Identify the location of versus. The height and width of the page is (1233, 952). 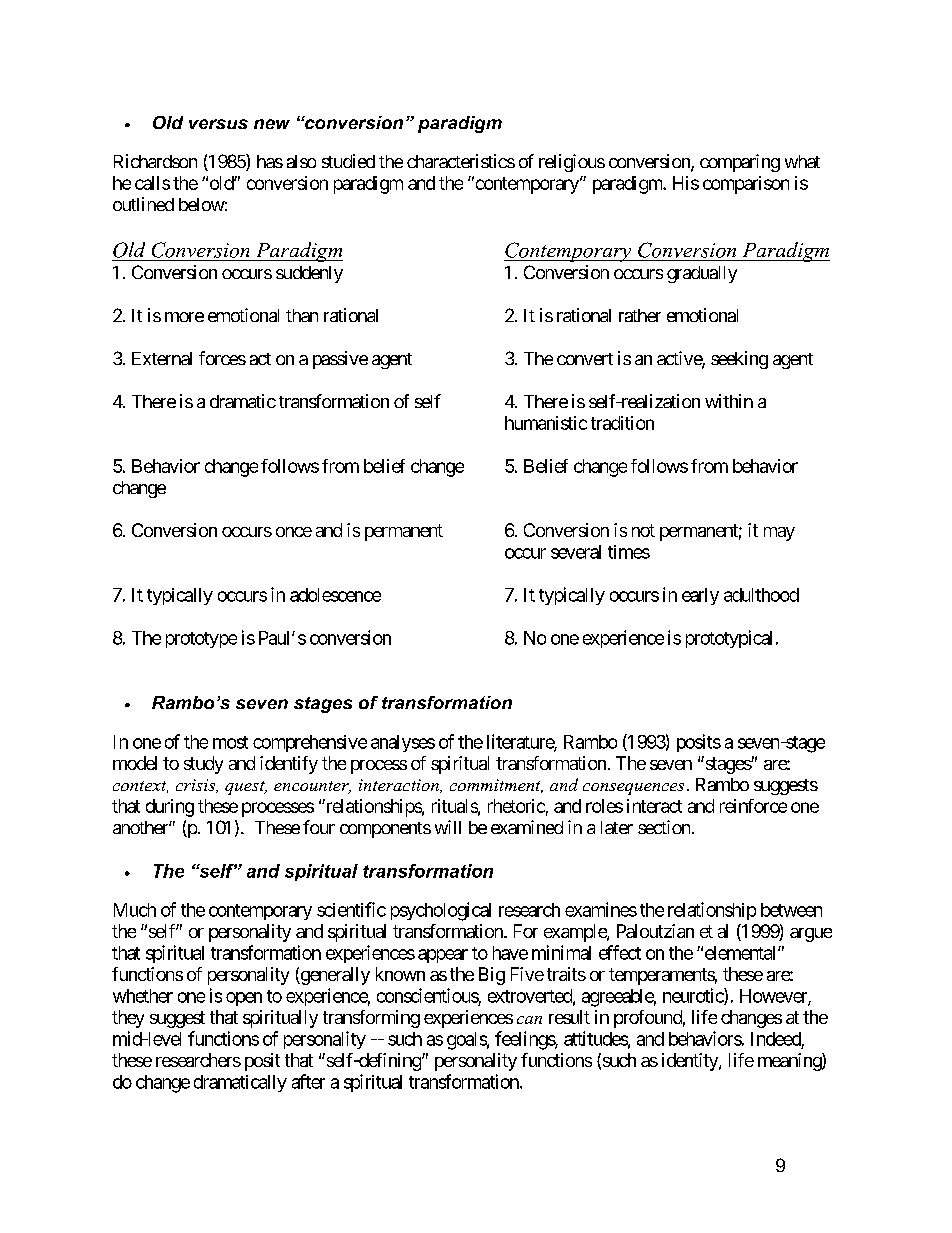
(218, 124).
